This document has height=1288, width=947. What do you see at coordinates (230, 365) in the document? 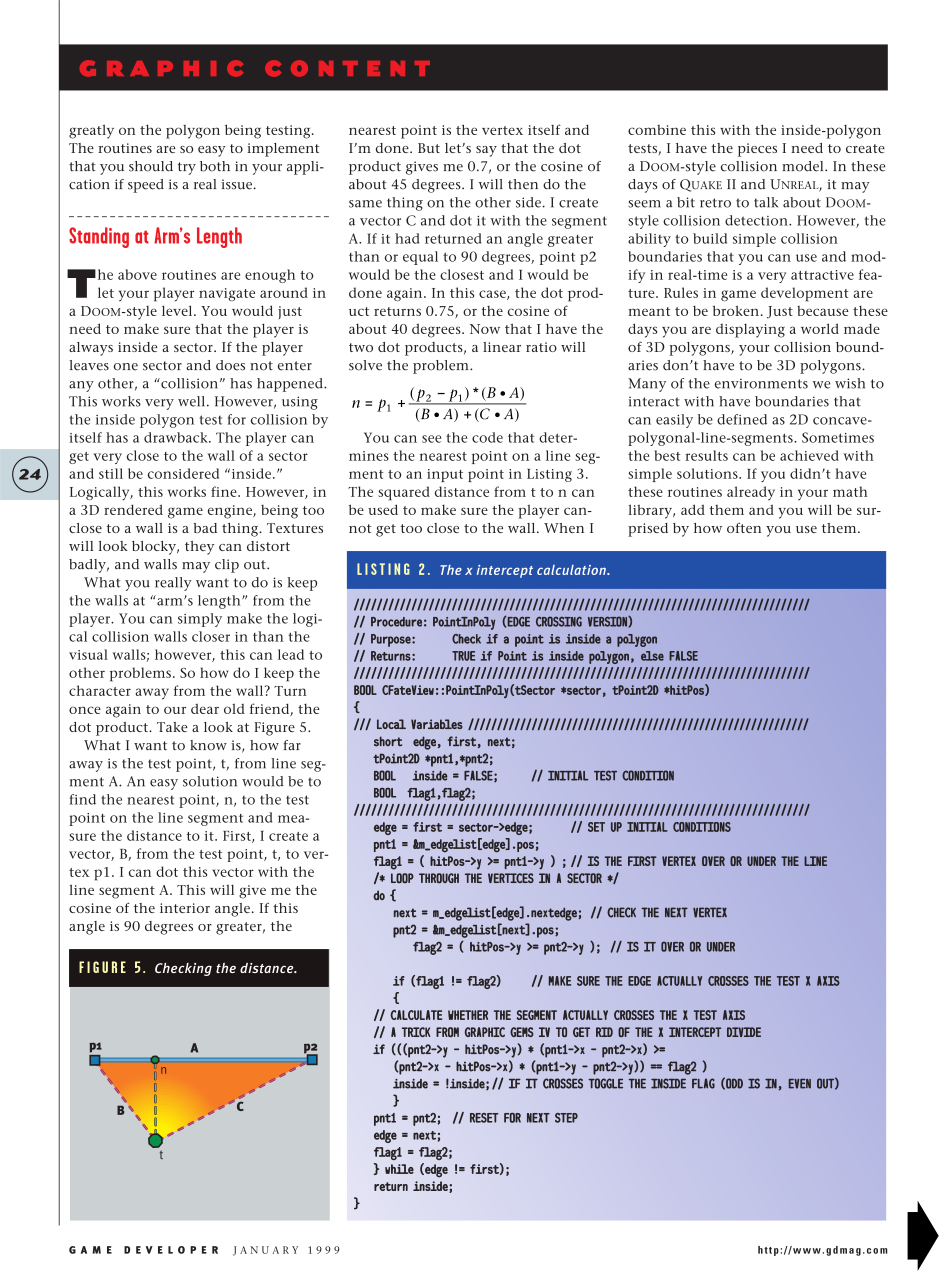
I see `does` at bounding box center [230, 365].
